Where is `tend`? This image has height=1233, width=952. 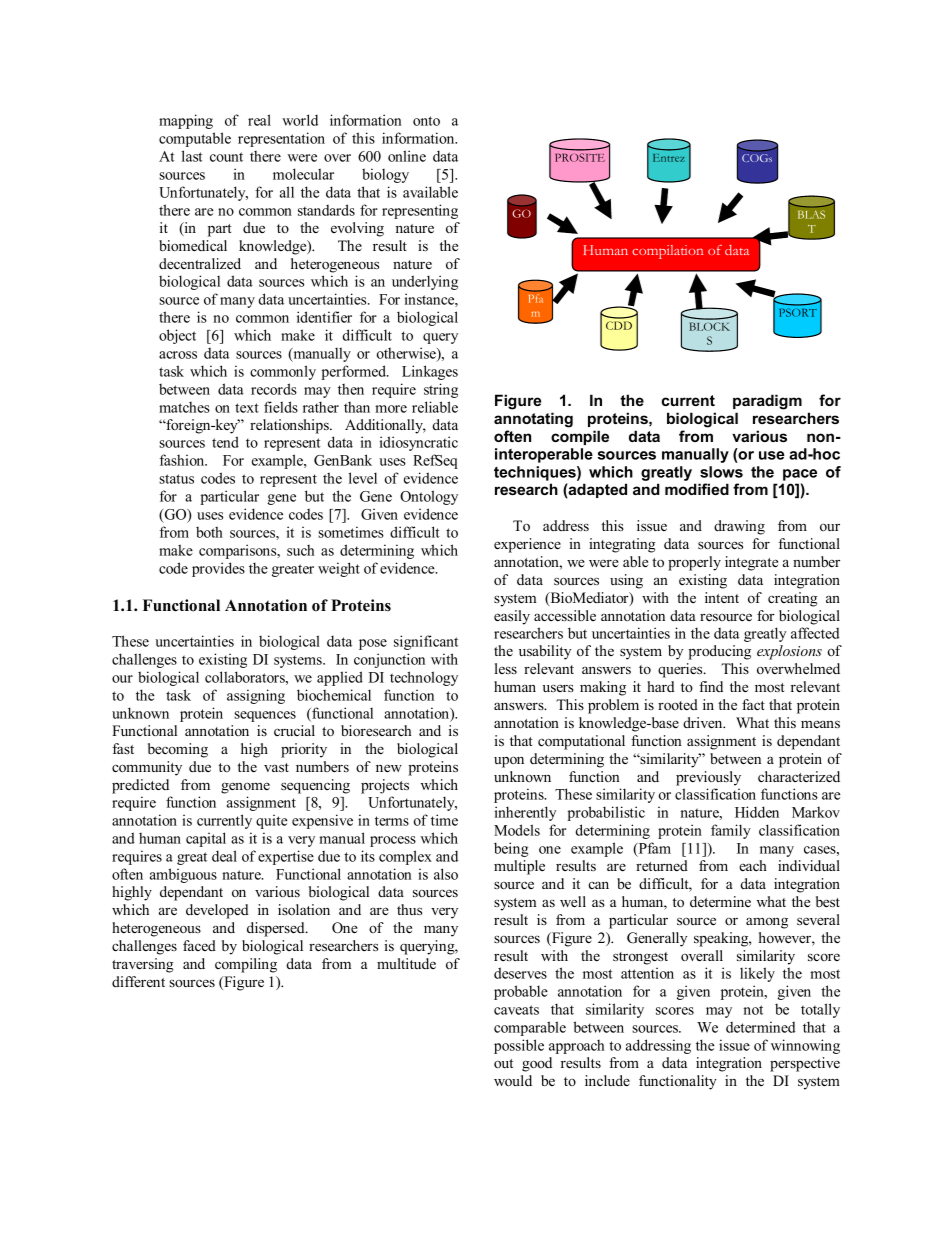
tend is located at coordinates (225, 442).
